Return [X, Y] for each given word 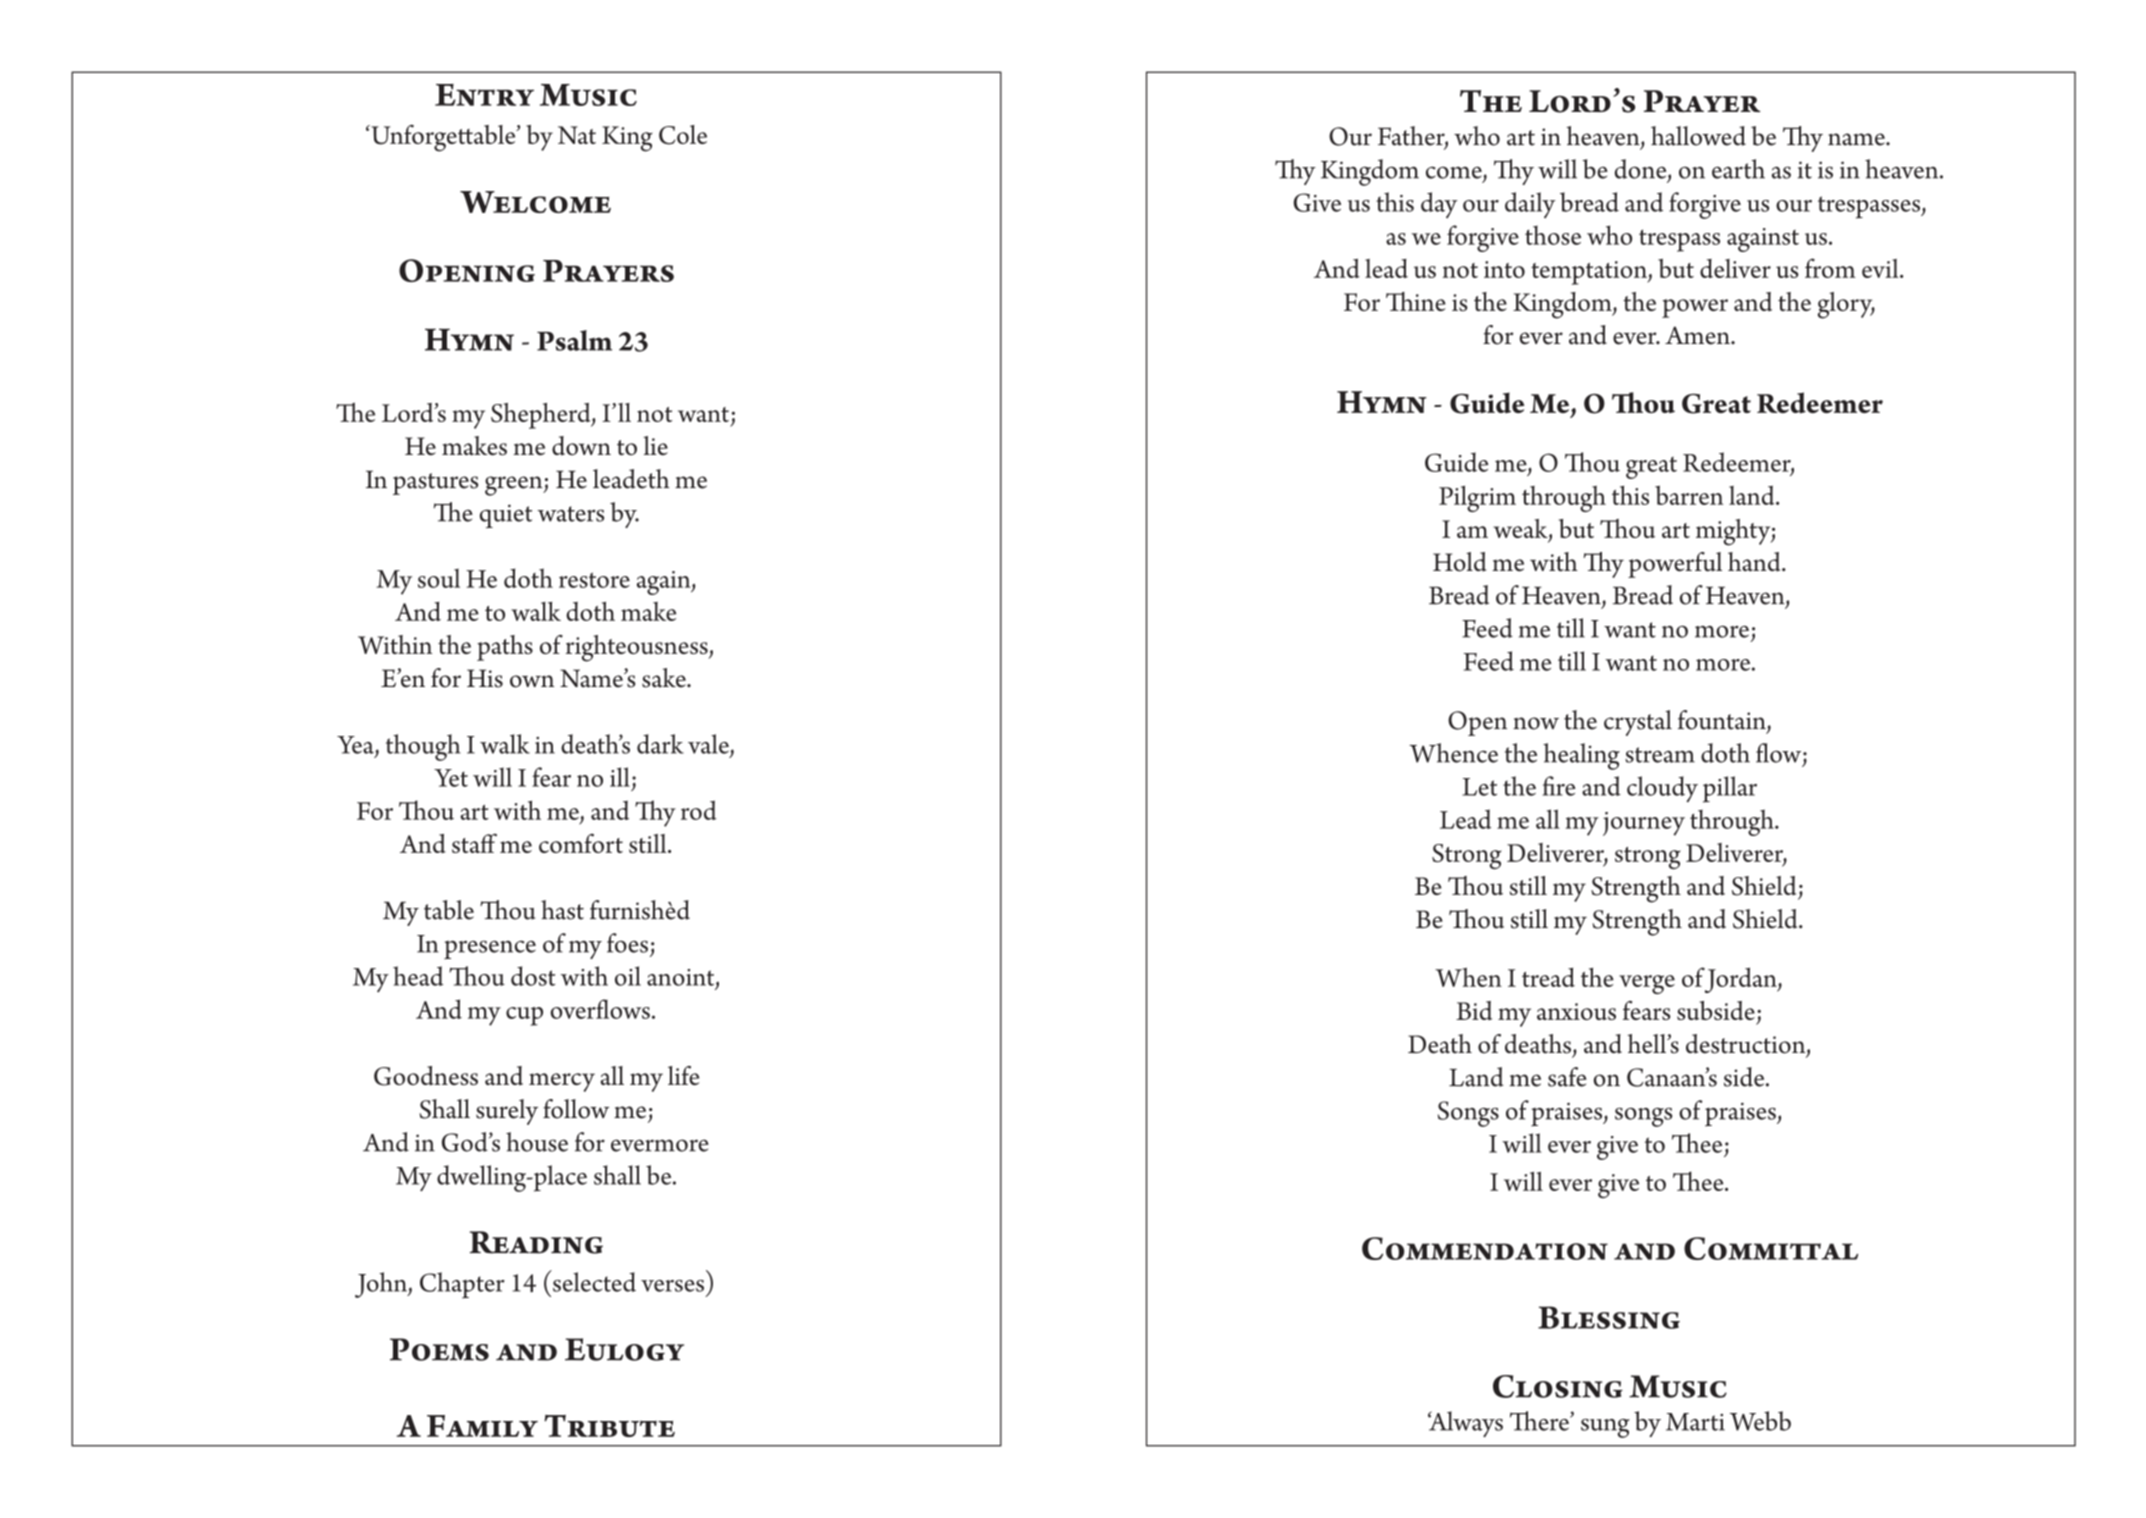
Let [1479, 787]
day [1439, 205]
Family [482, 1426]
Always [1465, 1424]
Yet [451, 778]
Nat [577, 135]
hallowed [1698, 136]
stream [1660, 755]
